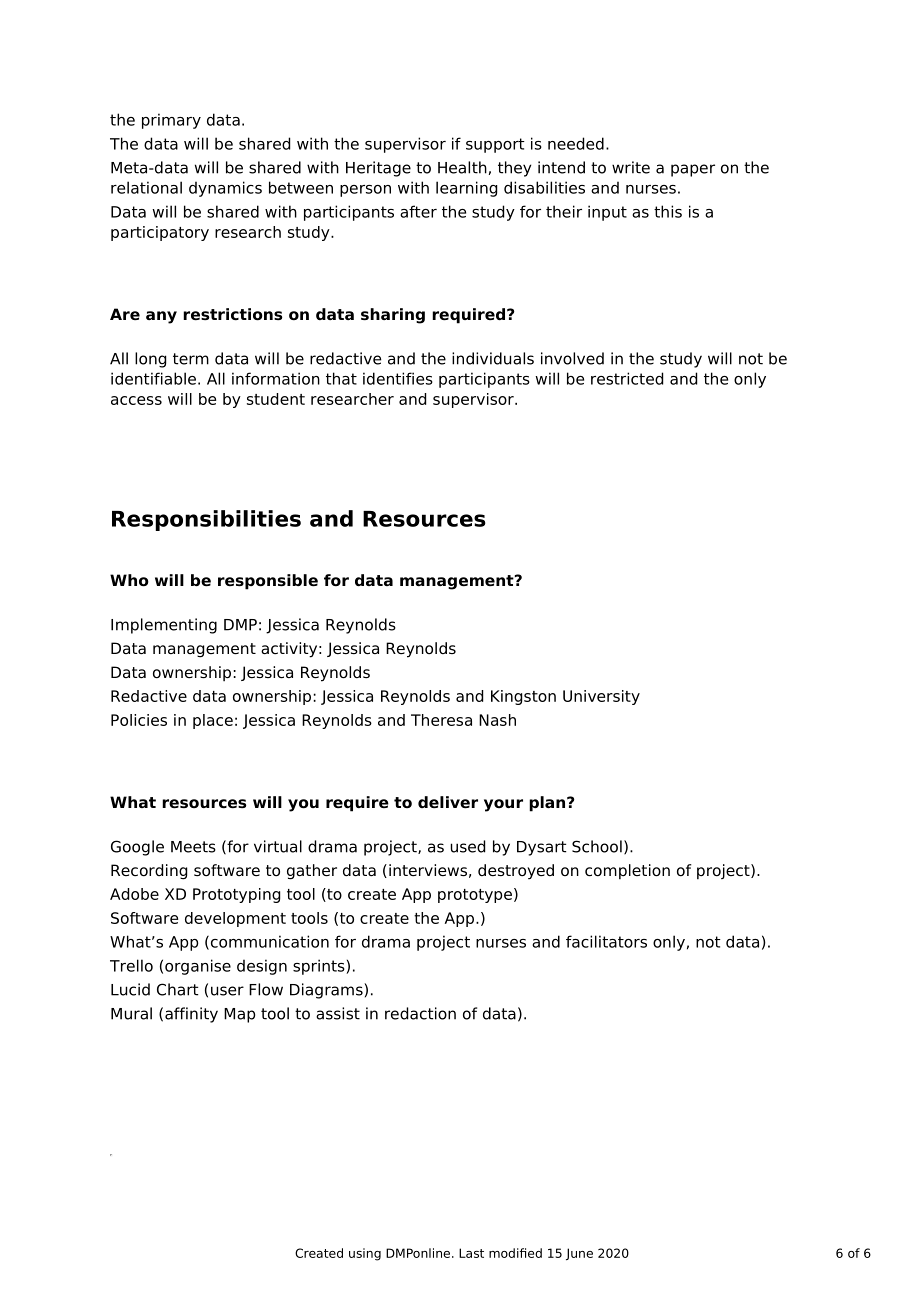  I want to click on organise, so click(198, 967).
